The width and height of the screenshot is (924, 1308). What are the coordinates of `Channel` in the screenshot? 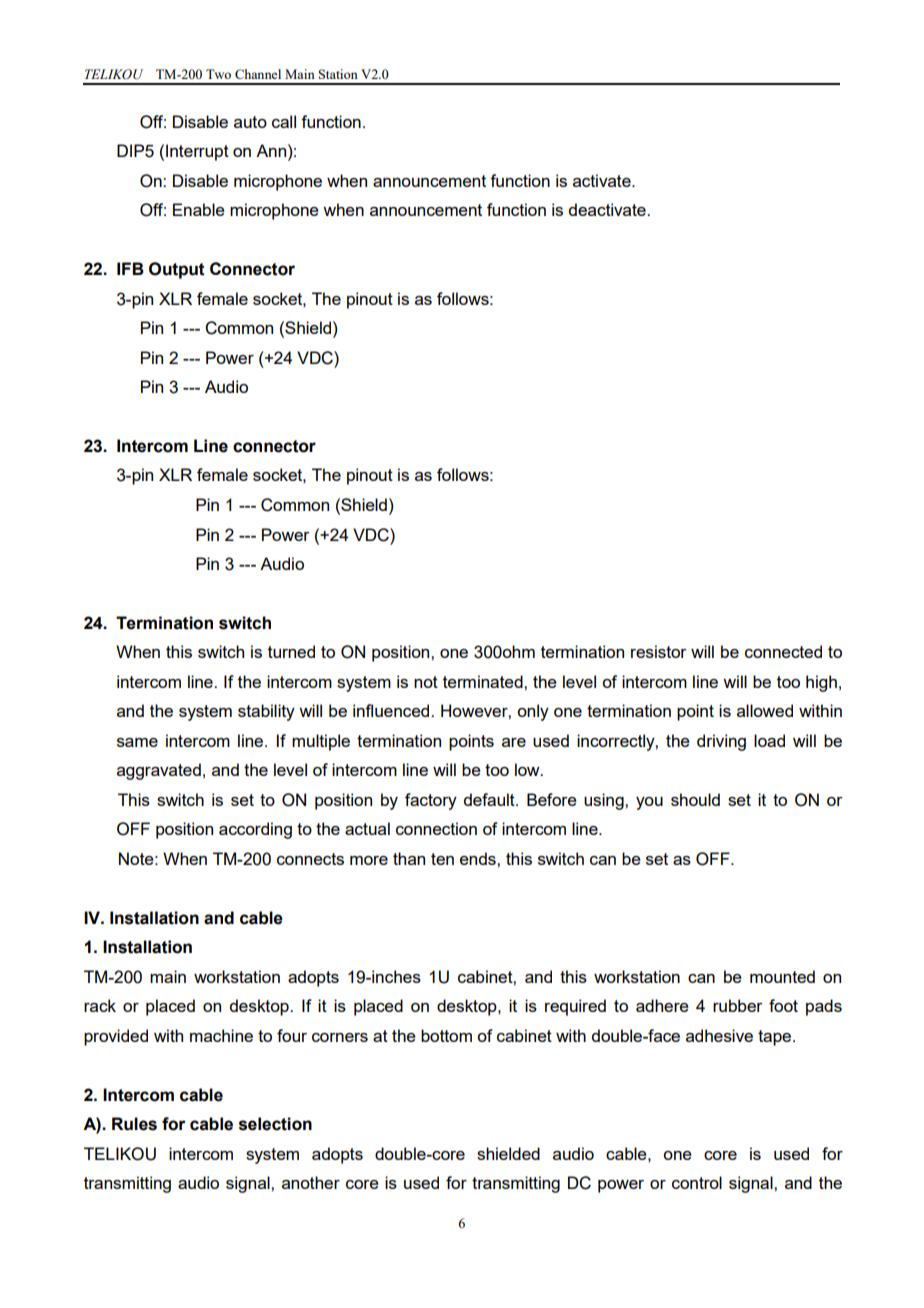 It's located at (258, 74).
